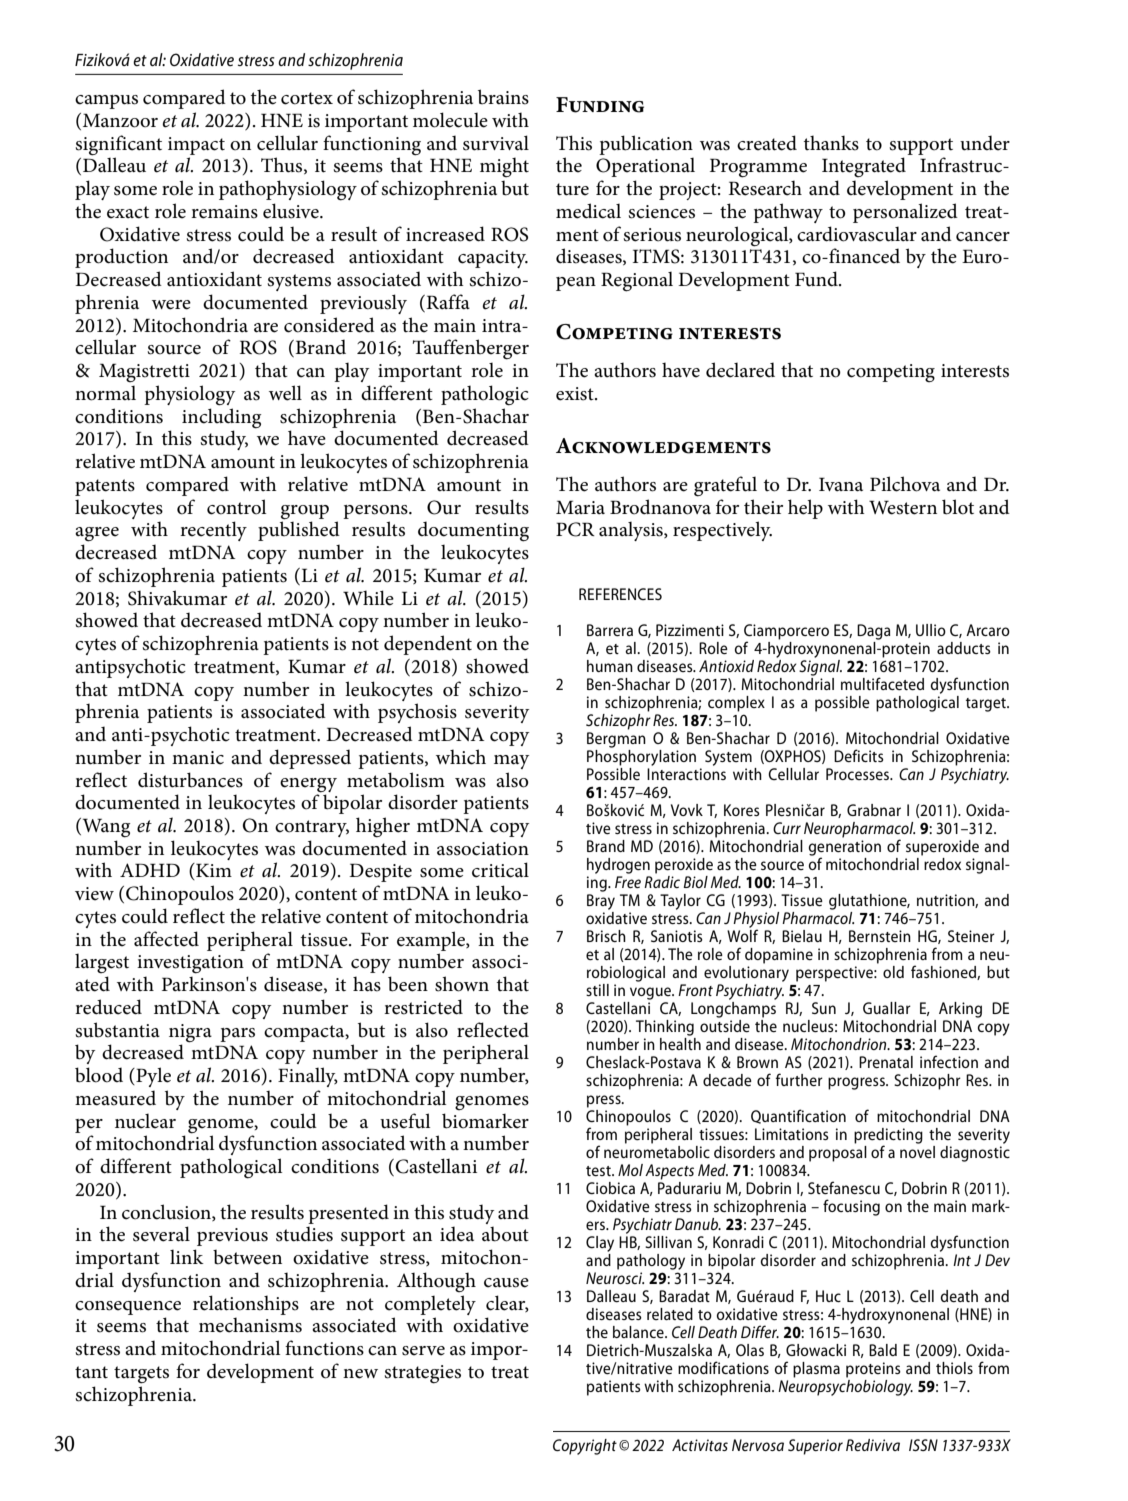 This page has height=1501, width=1128. What do you see at coordinates (496, 143) in the page?
I see `survival` at bounding box center [496, 143].
